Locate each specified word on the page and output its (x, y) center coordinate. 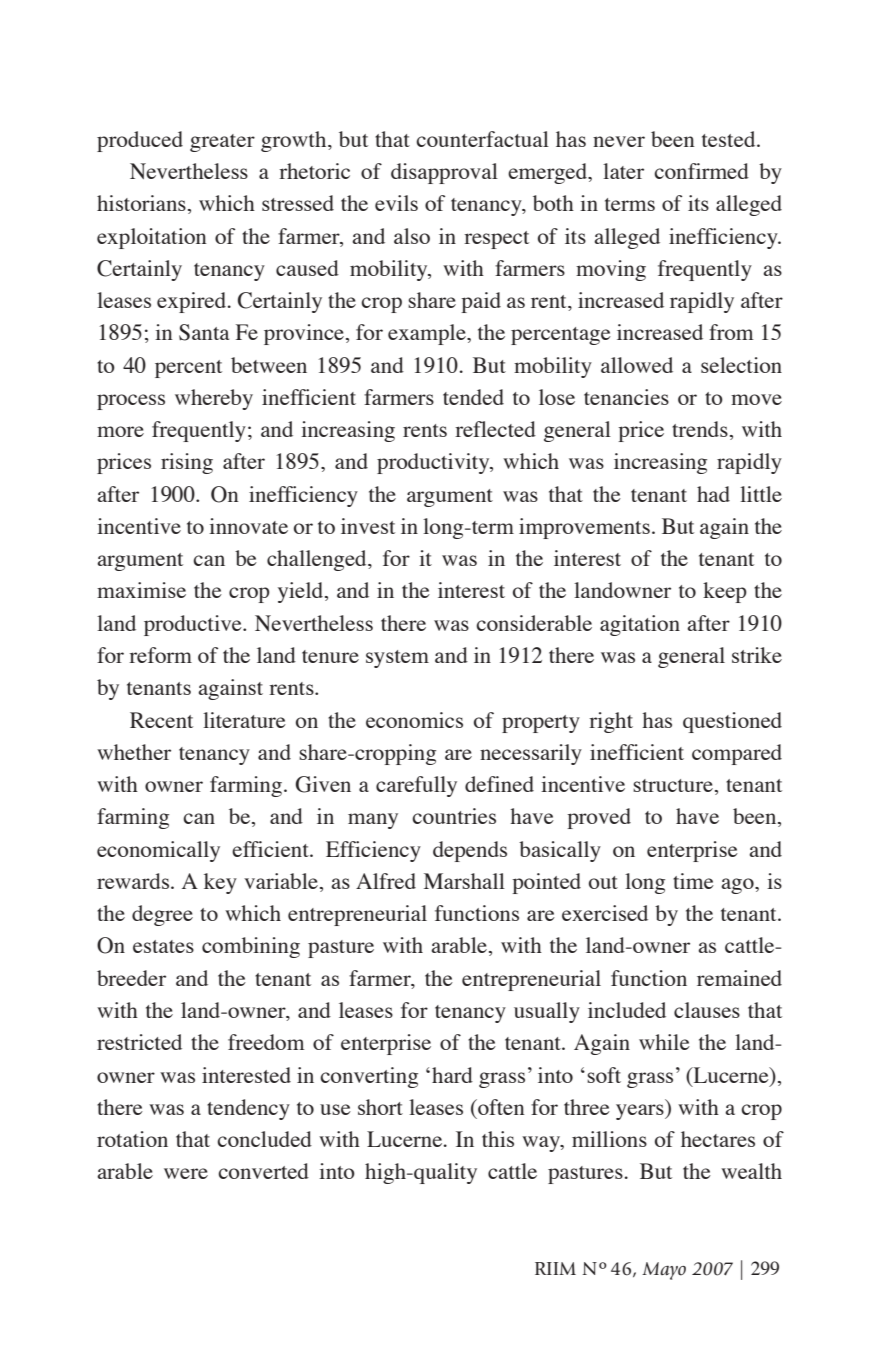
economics (414, 720)
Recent (161, 720)
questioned (732, 722)
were (186, 1173)
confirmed (701, 171)
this (498, 1139)
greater (222, 143)
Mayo (664, 1271)
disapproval (444, 173)
